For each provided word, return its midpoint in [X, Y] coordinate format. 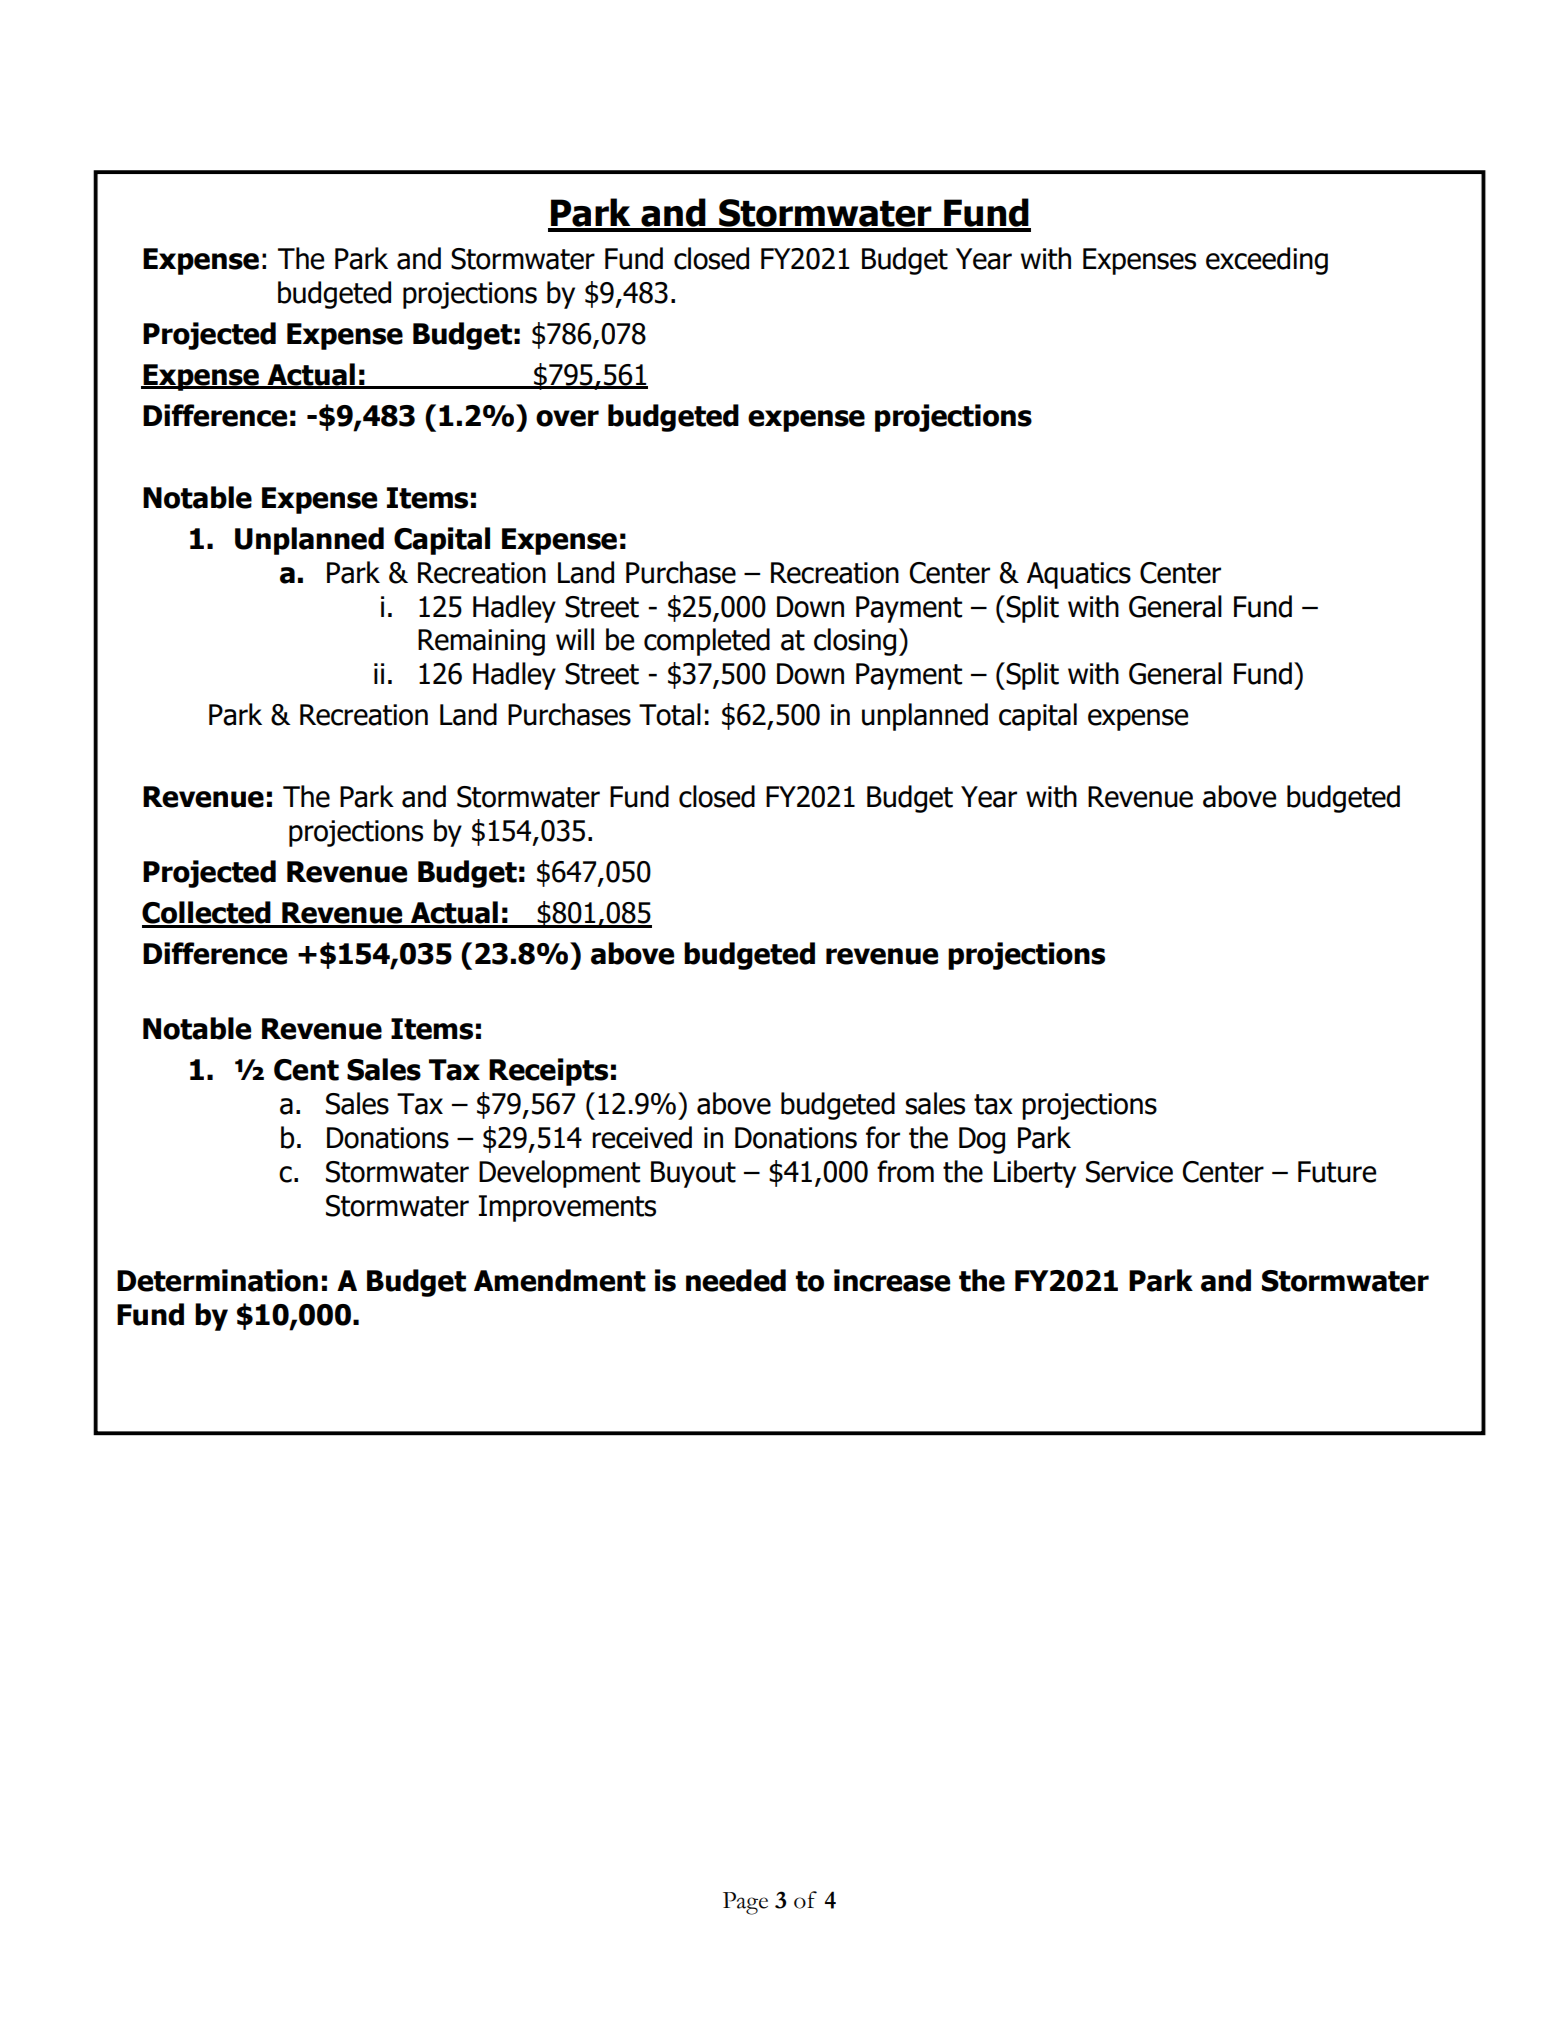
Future [1337, 1172]
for [883, 1137]
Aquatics [1079, 575]
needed [736, 1280]
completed [707, 642]
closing [855, 642]
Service [1129, 1172]
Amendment [560, 1280]
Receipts [548, 1072]
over [567, 418]
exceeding [1267, 261]
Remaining [481, 642]
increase [892, 1280]
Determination [217, 1280]
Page [745, 1903]
